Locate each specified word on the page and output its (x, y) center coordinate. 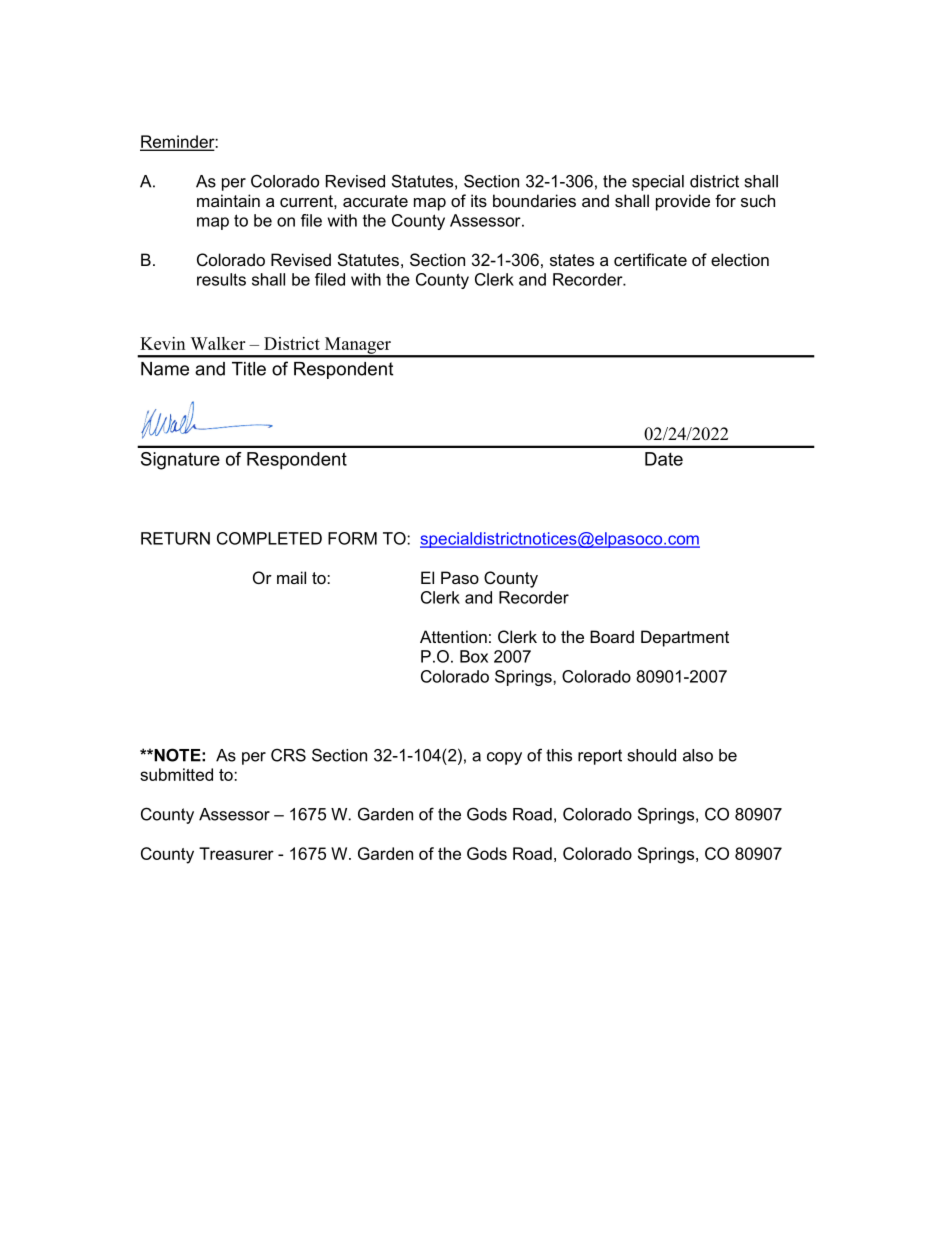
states (572, 260)
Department (685, 638)
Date (664, 459)
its (479, 200)
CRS (288, 755)
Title (249, 369)
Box (474, 656)
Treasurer (236, 853)
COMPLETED (269, 538)
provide (683, 202)
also (698, 755)
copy (504, 758)
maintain (228, 200)
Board (612, 636)
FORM (352, 538)
